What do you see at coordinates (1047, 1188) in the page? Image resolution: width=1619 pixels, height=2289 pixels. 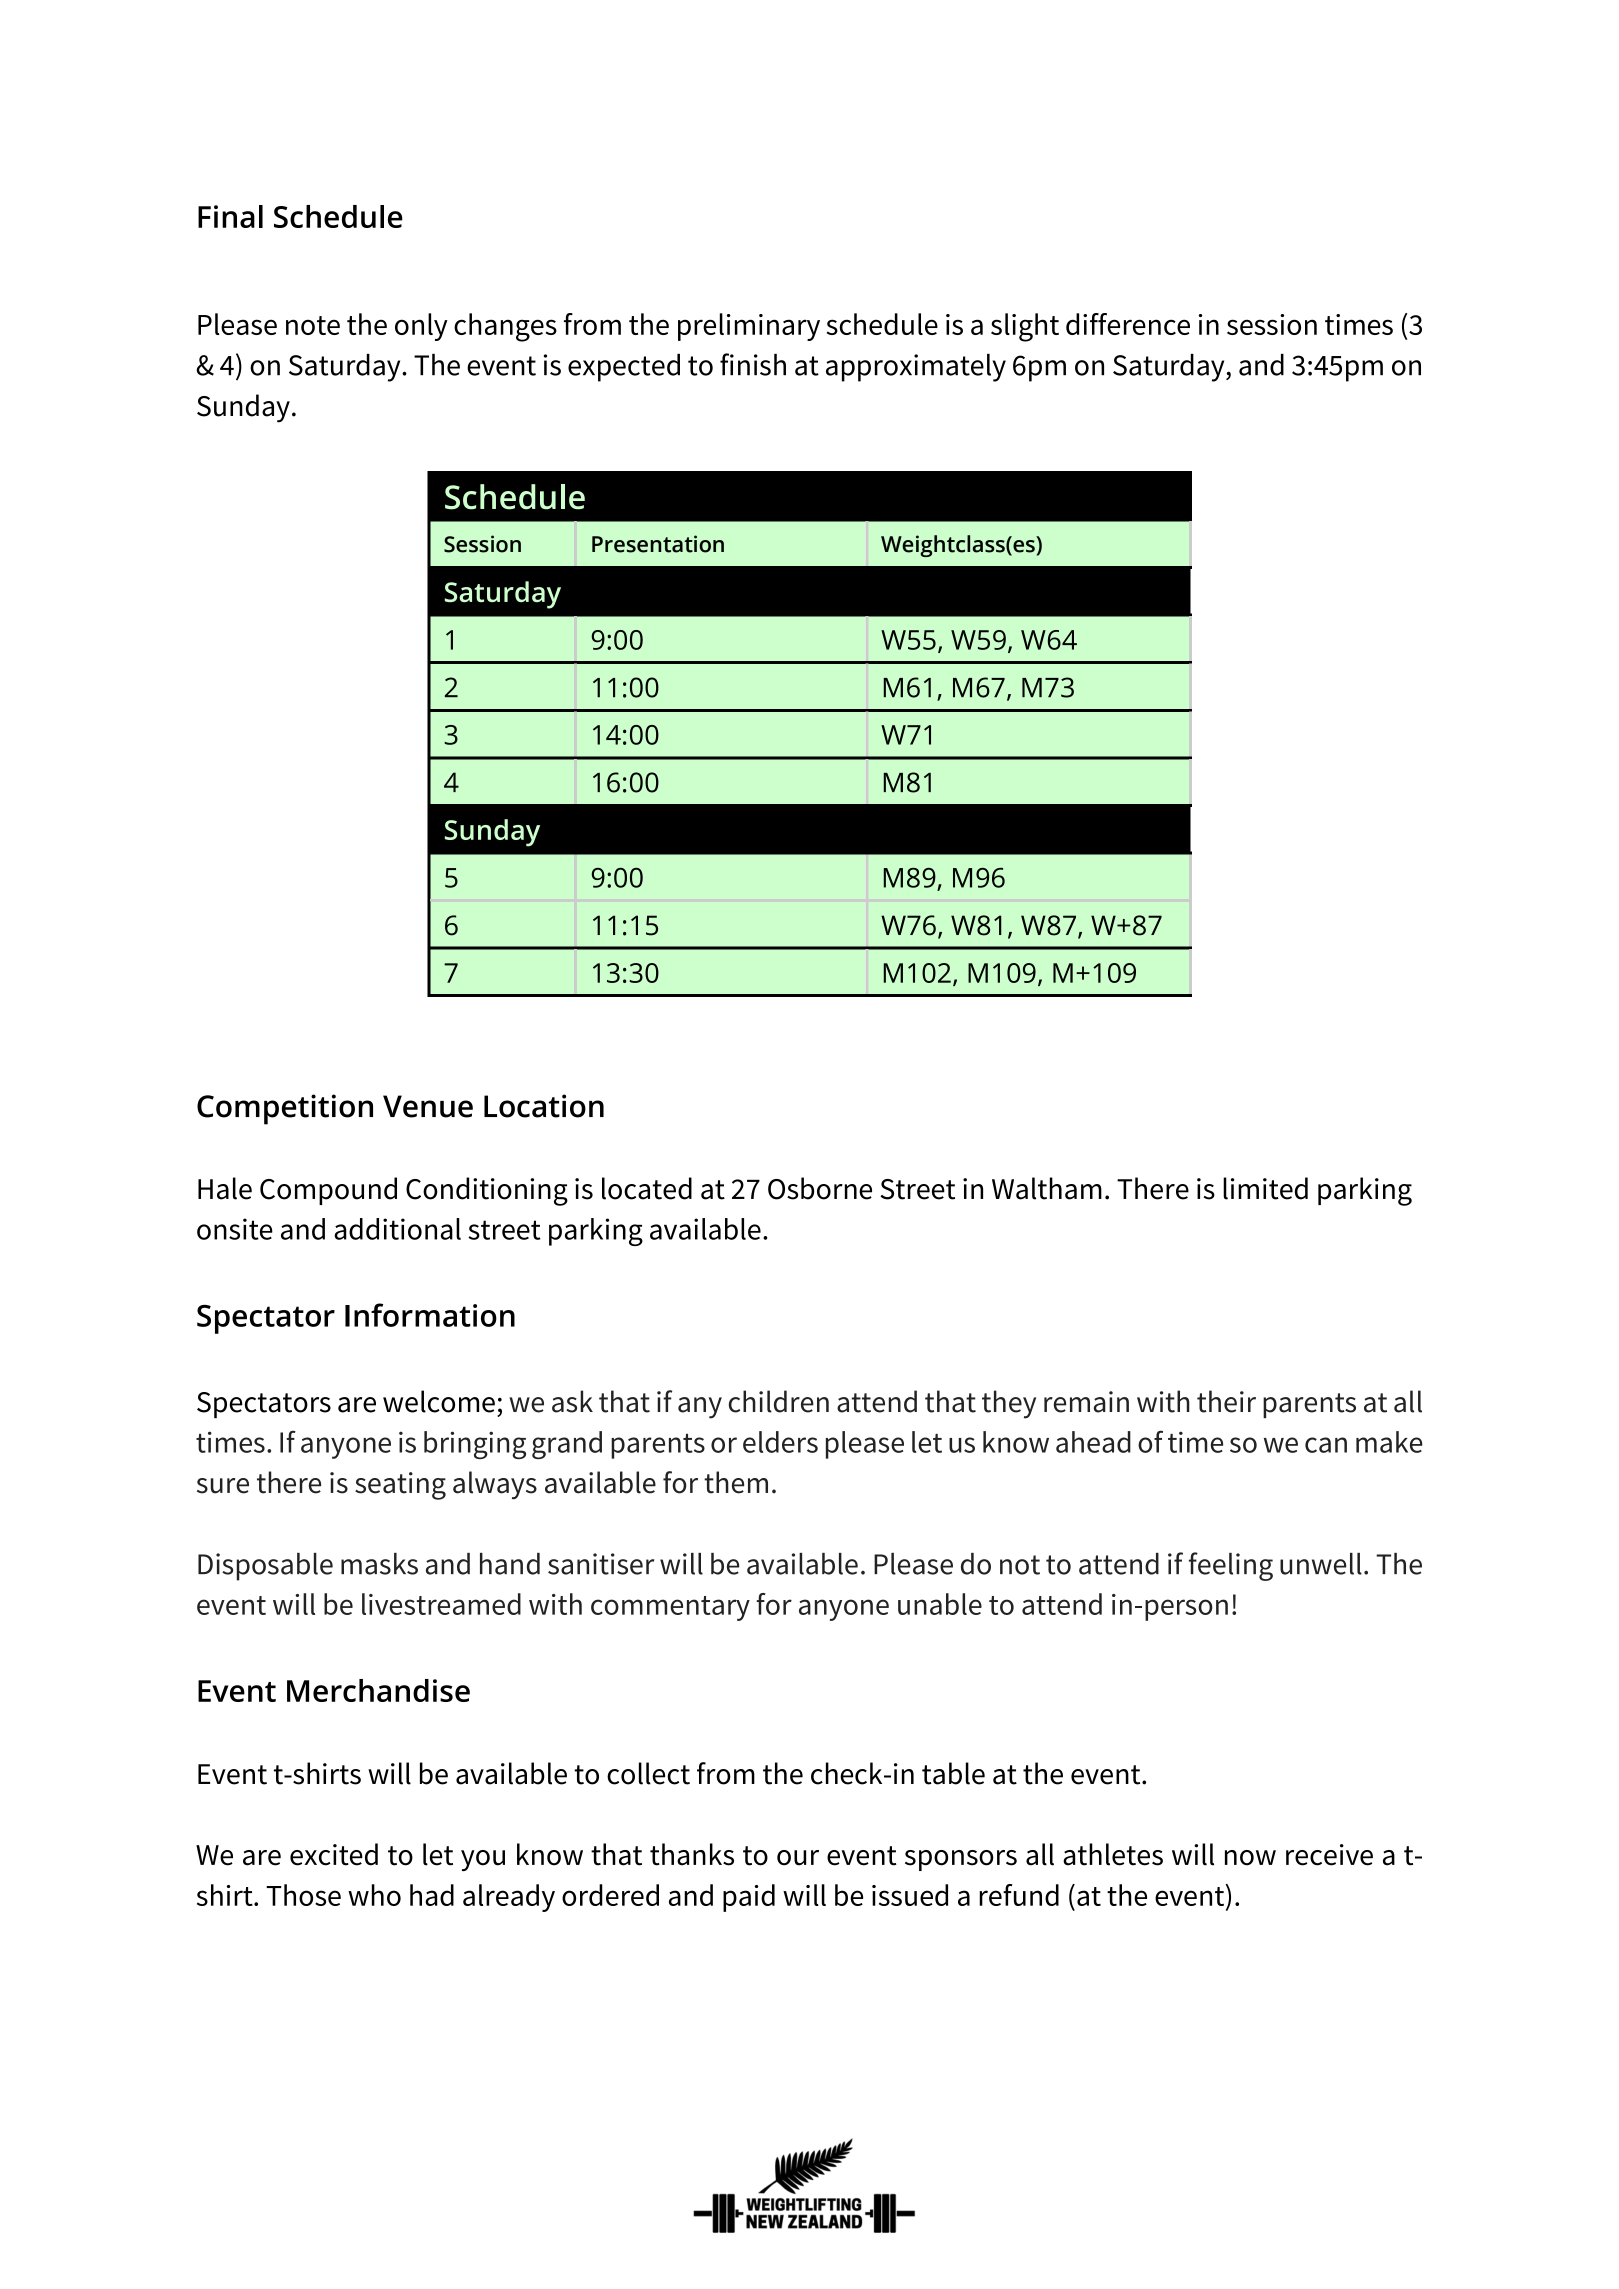 I see `Waltham` at bounding box center [1047, 1188].
